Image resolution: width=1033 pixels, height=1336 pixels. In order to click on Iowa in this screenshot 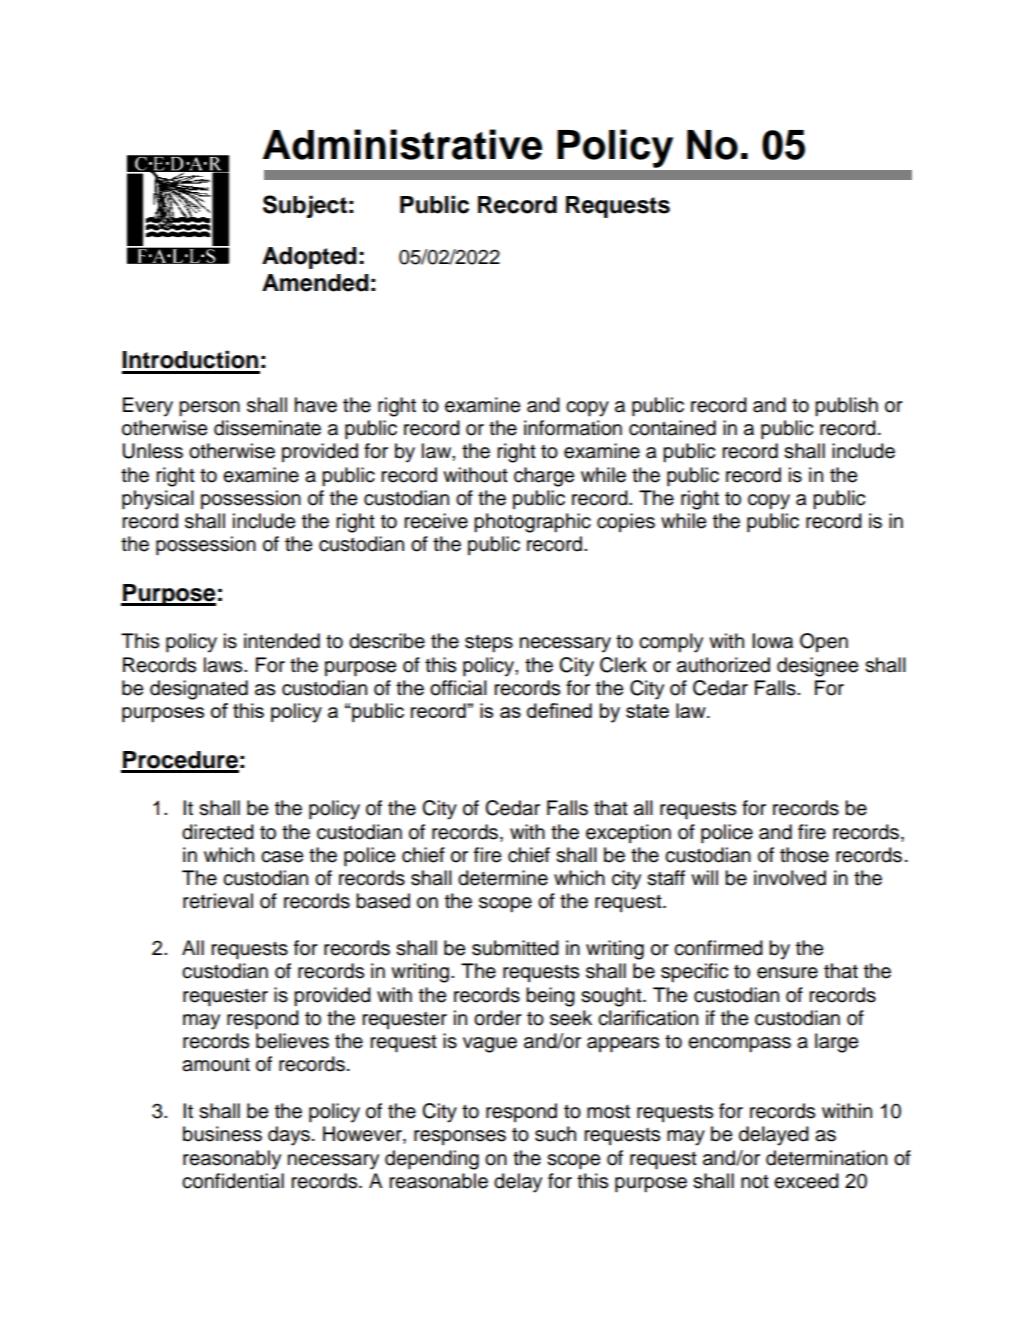, I will do `click(772, 641)`.
